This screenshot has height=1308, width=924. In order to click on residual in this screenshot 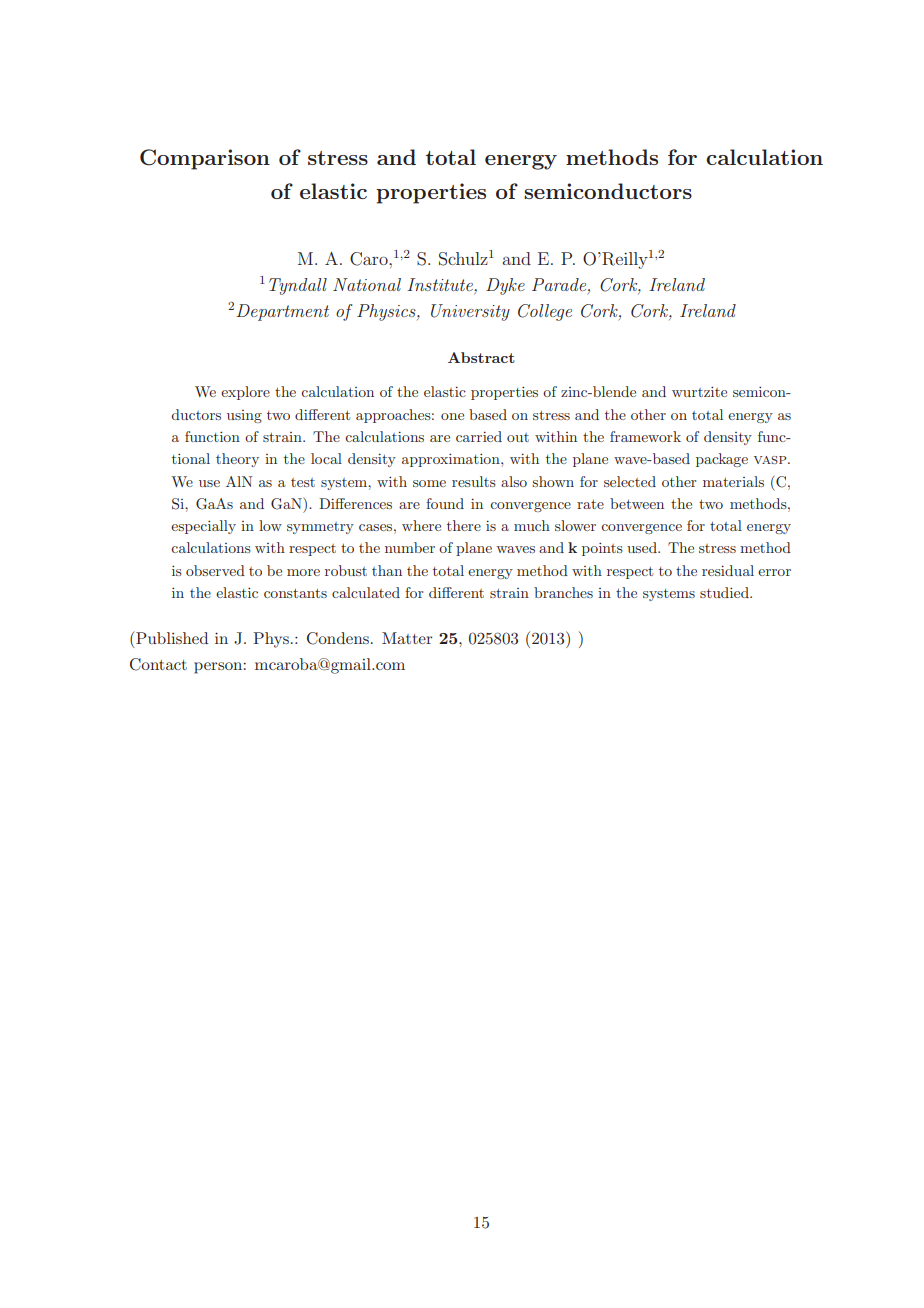, I will do `click(728, 570)`.
